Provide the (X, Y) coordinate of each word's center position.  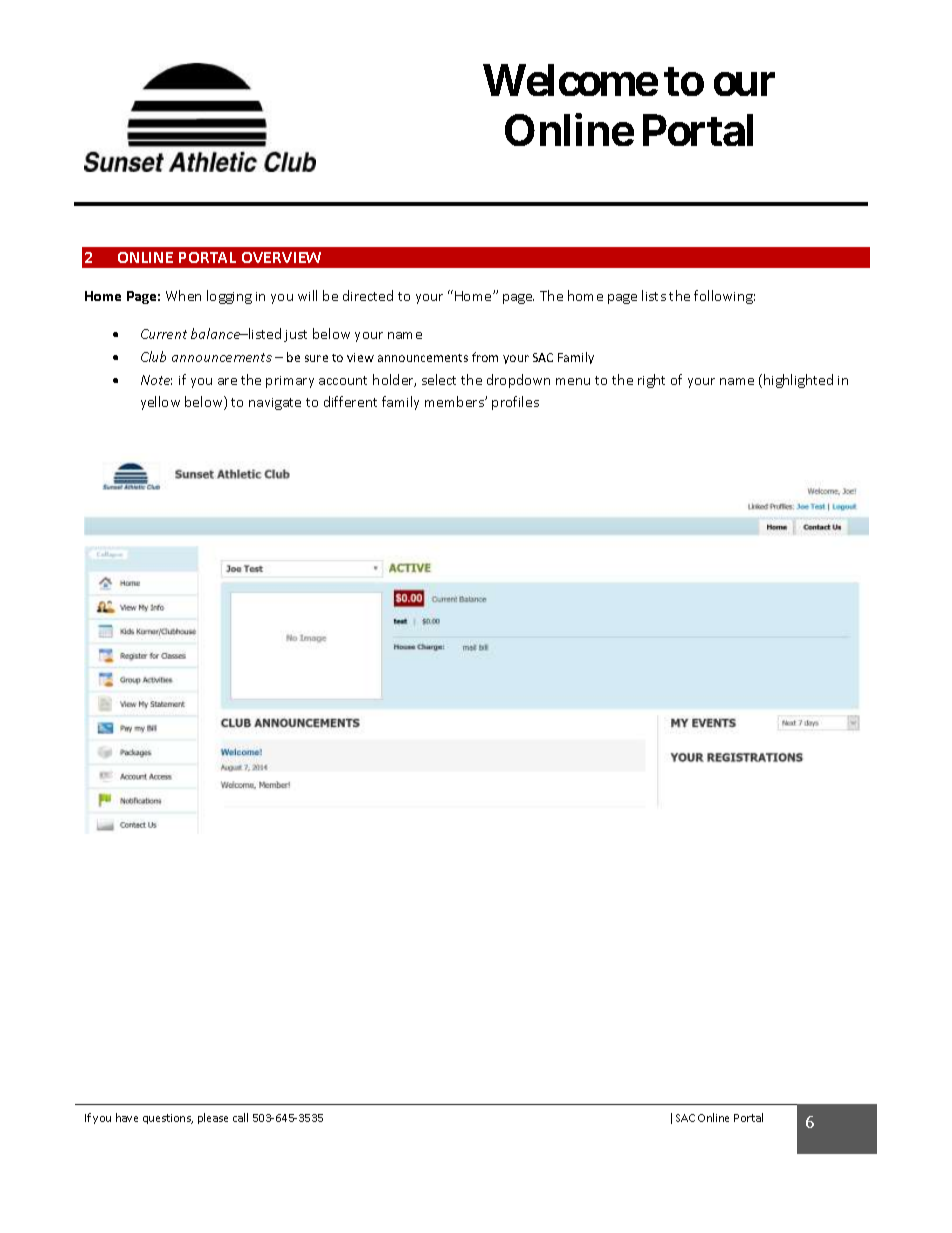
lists (654, 295)
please (213, 1118)
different (350, 401)
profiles (515, 403)
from (485, 357)
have (127, 1117)
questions (168, 1119)
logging (229, 297)
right (651, 381)
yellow (160, 403)
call (240, 1117)
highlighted (798, 381)
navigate (275, 404)
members (455, 401)
